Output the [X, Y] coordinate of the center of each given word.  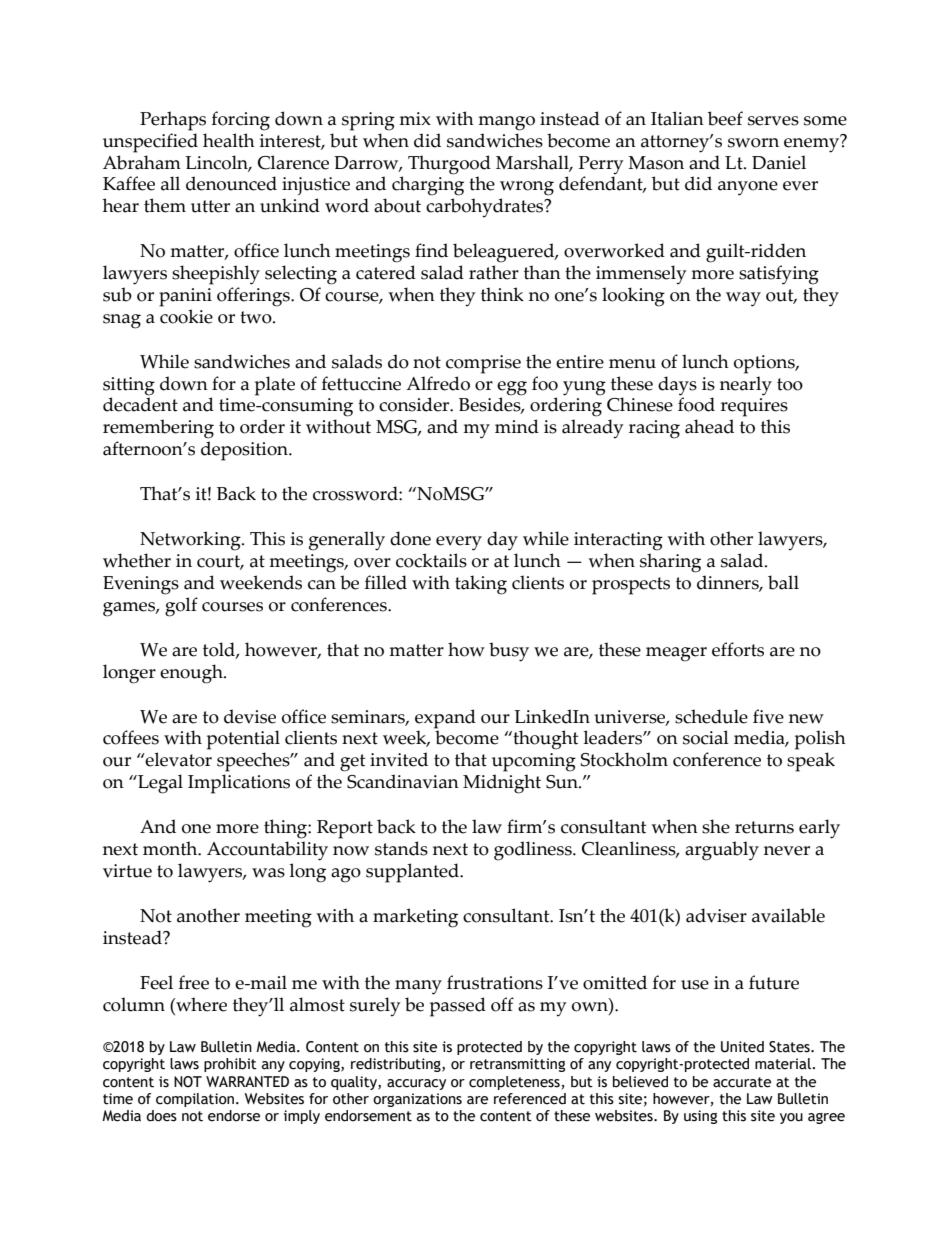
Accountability [267, 851]
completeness [514, 1083]
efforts [738, 649]
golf [181, 605]
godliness [534, 851]
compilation [195, 1100]
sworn [753, 143]
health [229, 140]
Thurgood [449, 165]
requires [754, 407]
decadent [140, 403]
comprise [483, 364]
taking [481, 585]
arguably [722, 851]
